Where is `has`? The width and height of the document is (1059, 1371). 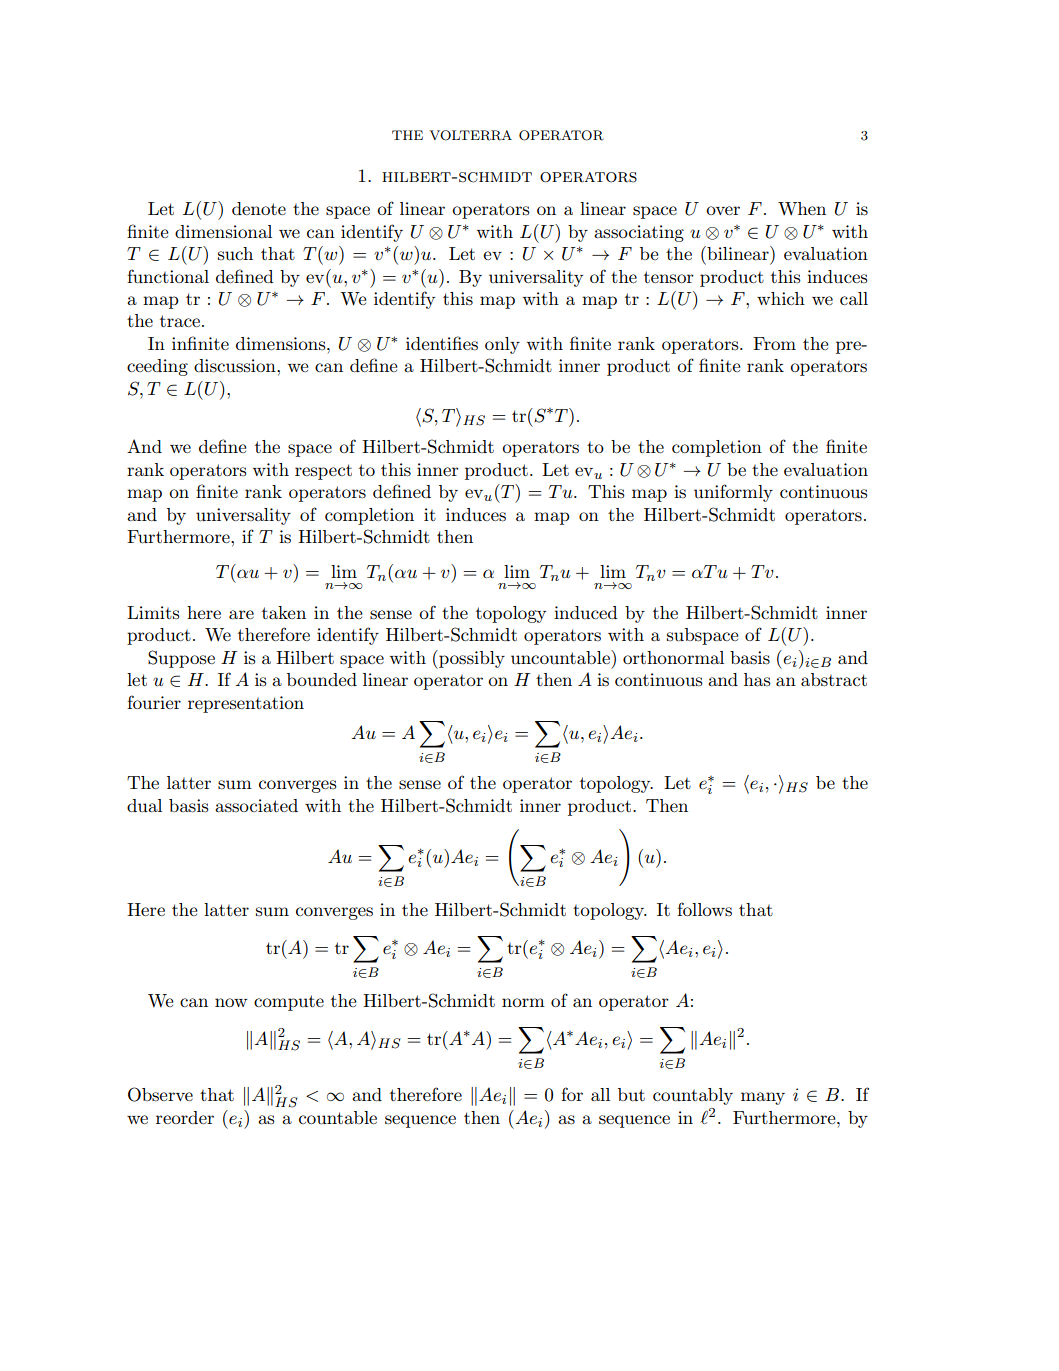 has is located at coordinates (757, 679).
